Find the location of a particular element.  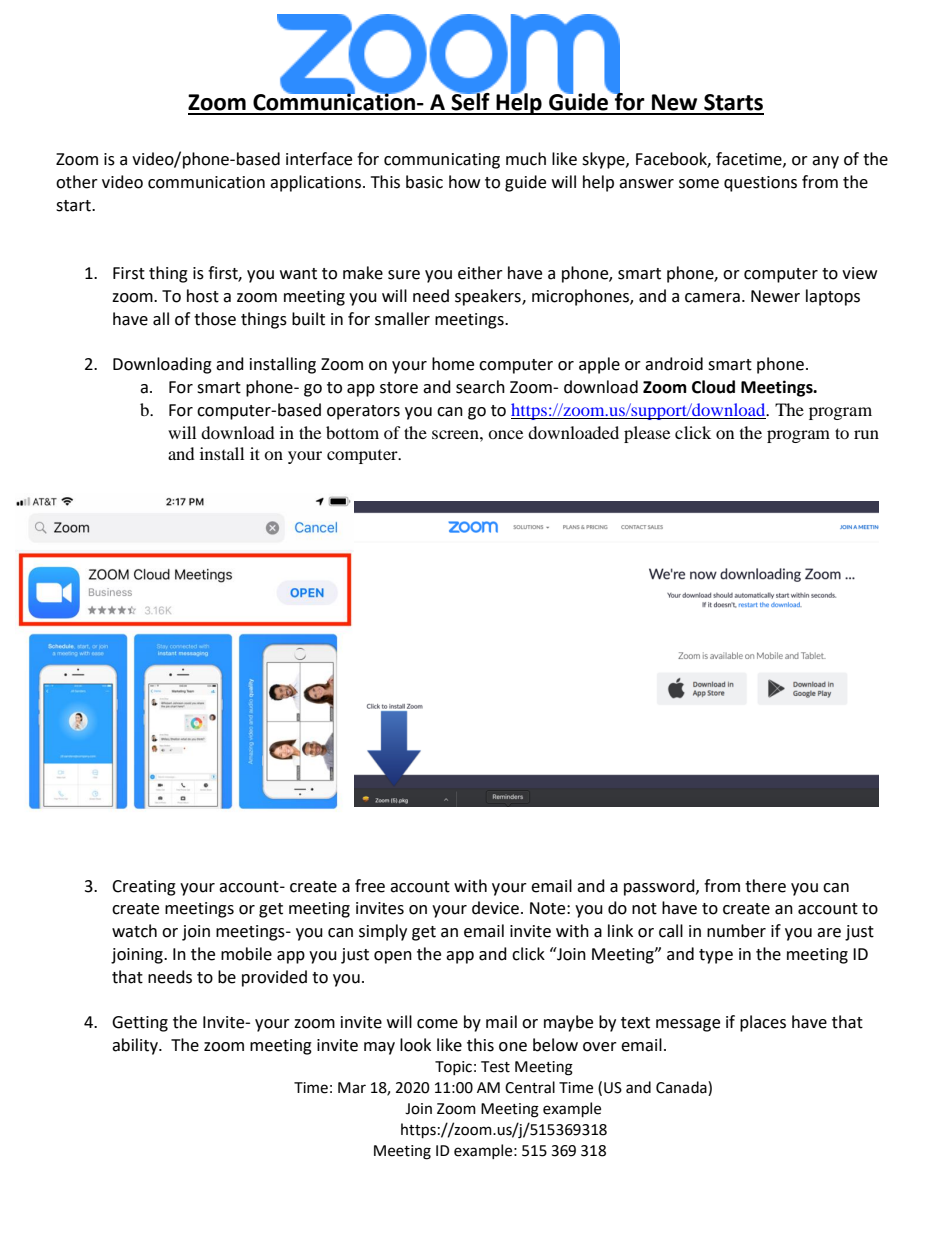

places is located at coordinates (763, 1023).
